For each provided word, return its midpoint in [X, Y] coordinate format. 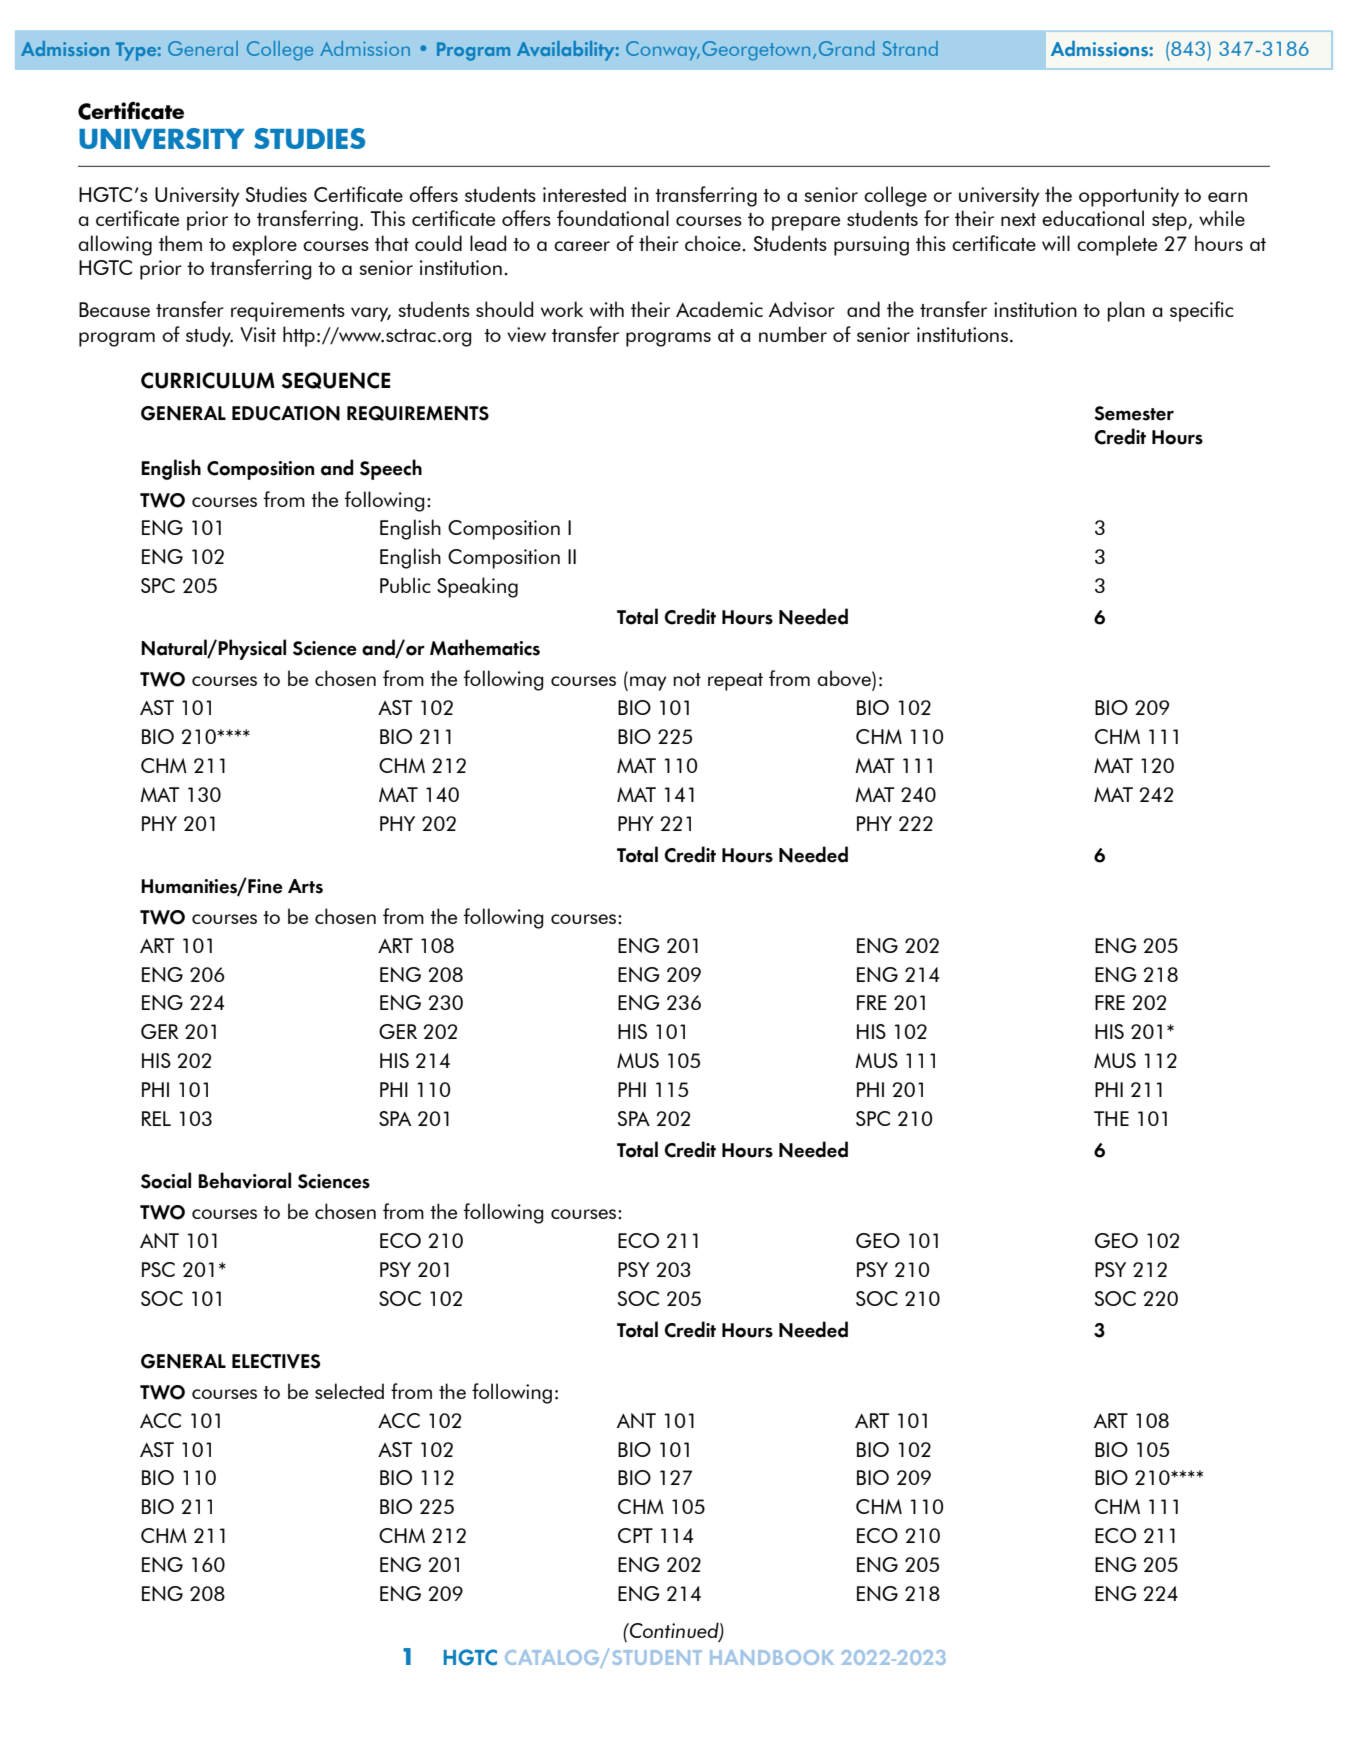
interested [584, 194]
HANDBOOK [772, 1657]
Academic [719, 309]
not [687, 679]
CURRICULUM [208, 380]
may [648, 683]
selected [349, 1391]
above [845, 678]
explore [264, 245]
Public [405, 585]
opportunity [1129, 197]
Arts [305, 886]
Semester [1134, 413]
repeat [735, 682]
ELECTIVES [276, 1361]
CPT [635, 1535]
